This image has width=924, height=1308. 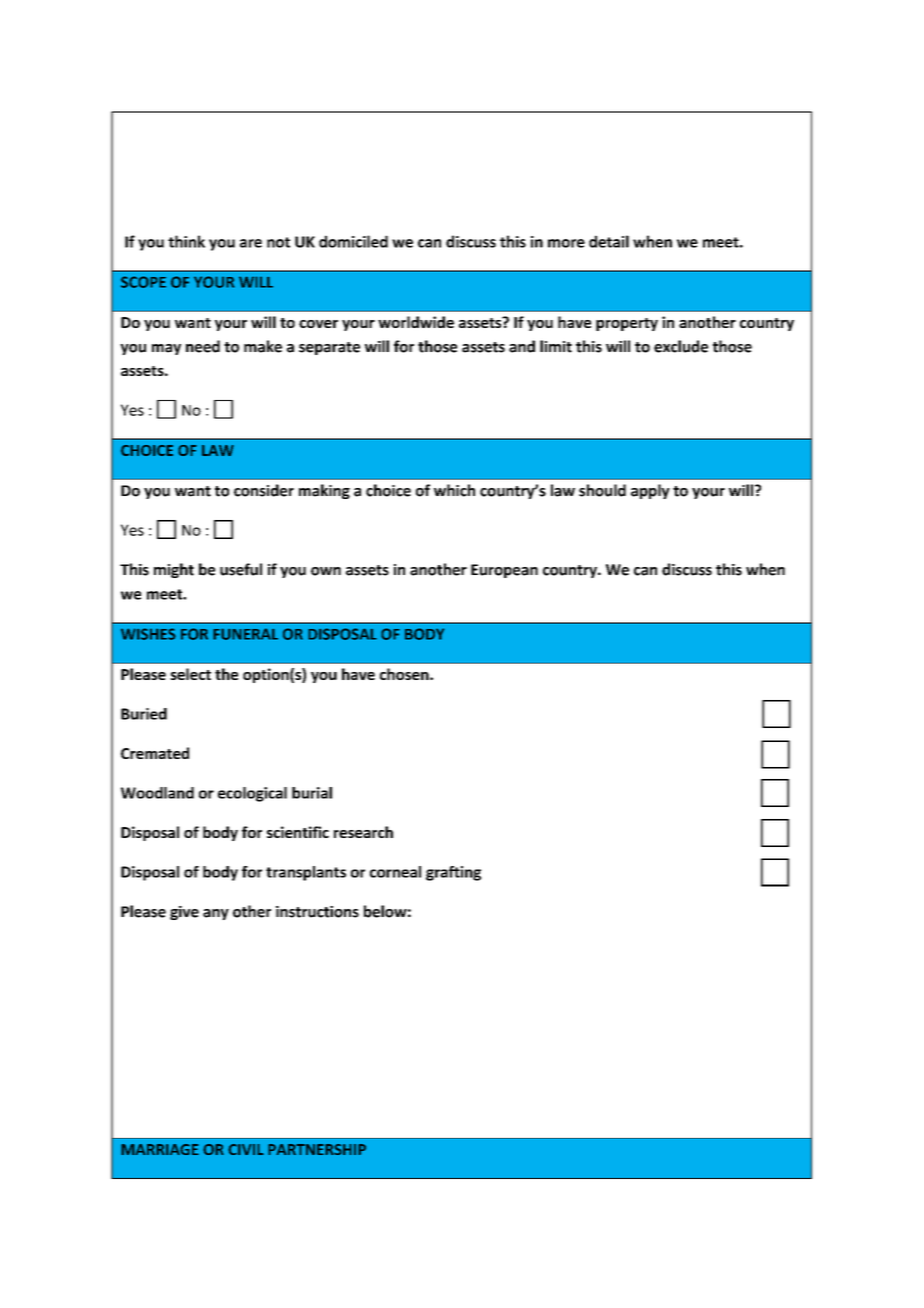 What do you see at coordinates (395, 872) in the image?
I see `corneal` at bounding box center [395, 872].
